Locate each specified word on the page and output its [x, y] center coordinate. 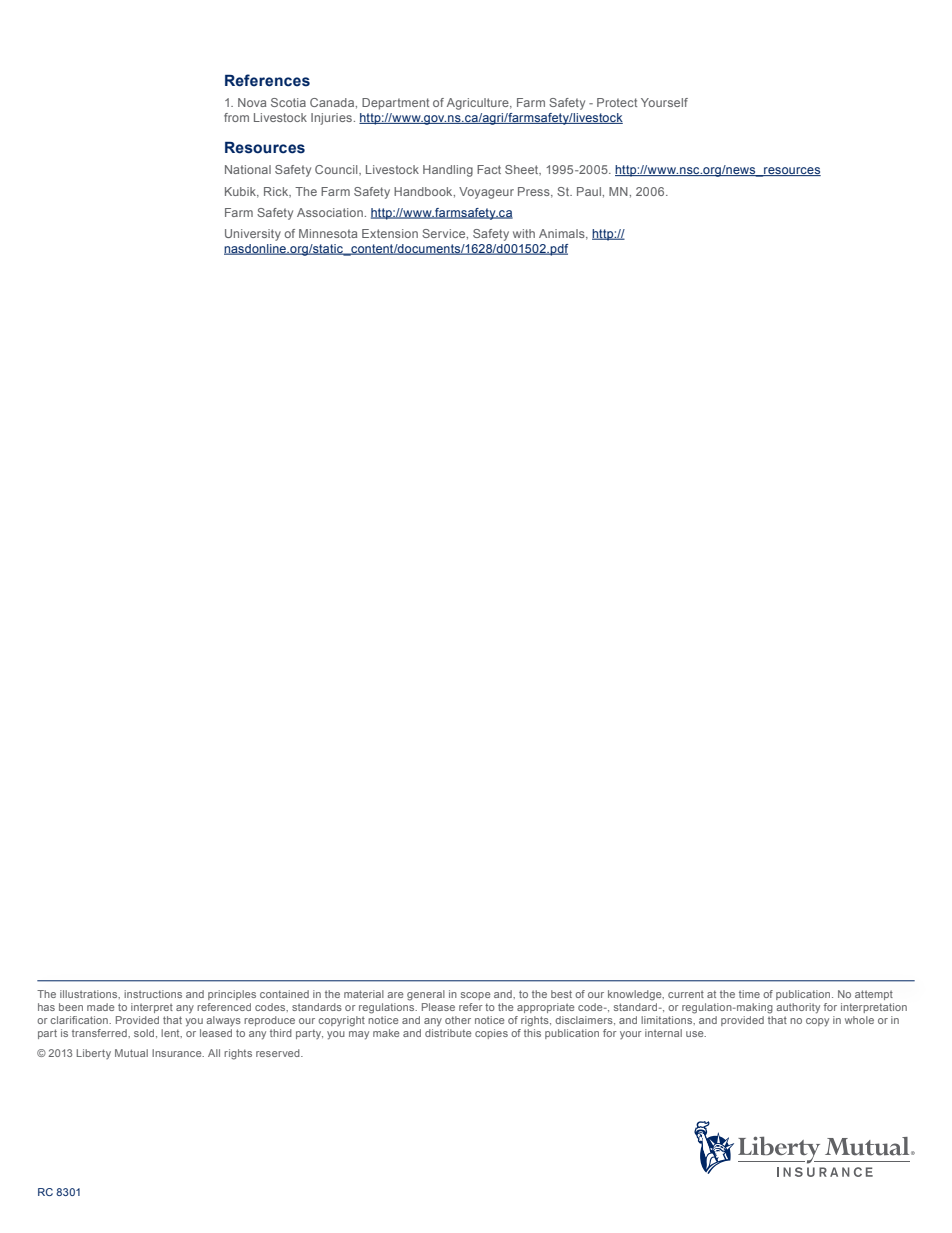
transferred [100, 1033]
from [236, 117]
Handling [448, 171]
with [524, 233]
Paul [589, 191]
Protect [617, 102]
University [253, 235]
